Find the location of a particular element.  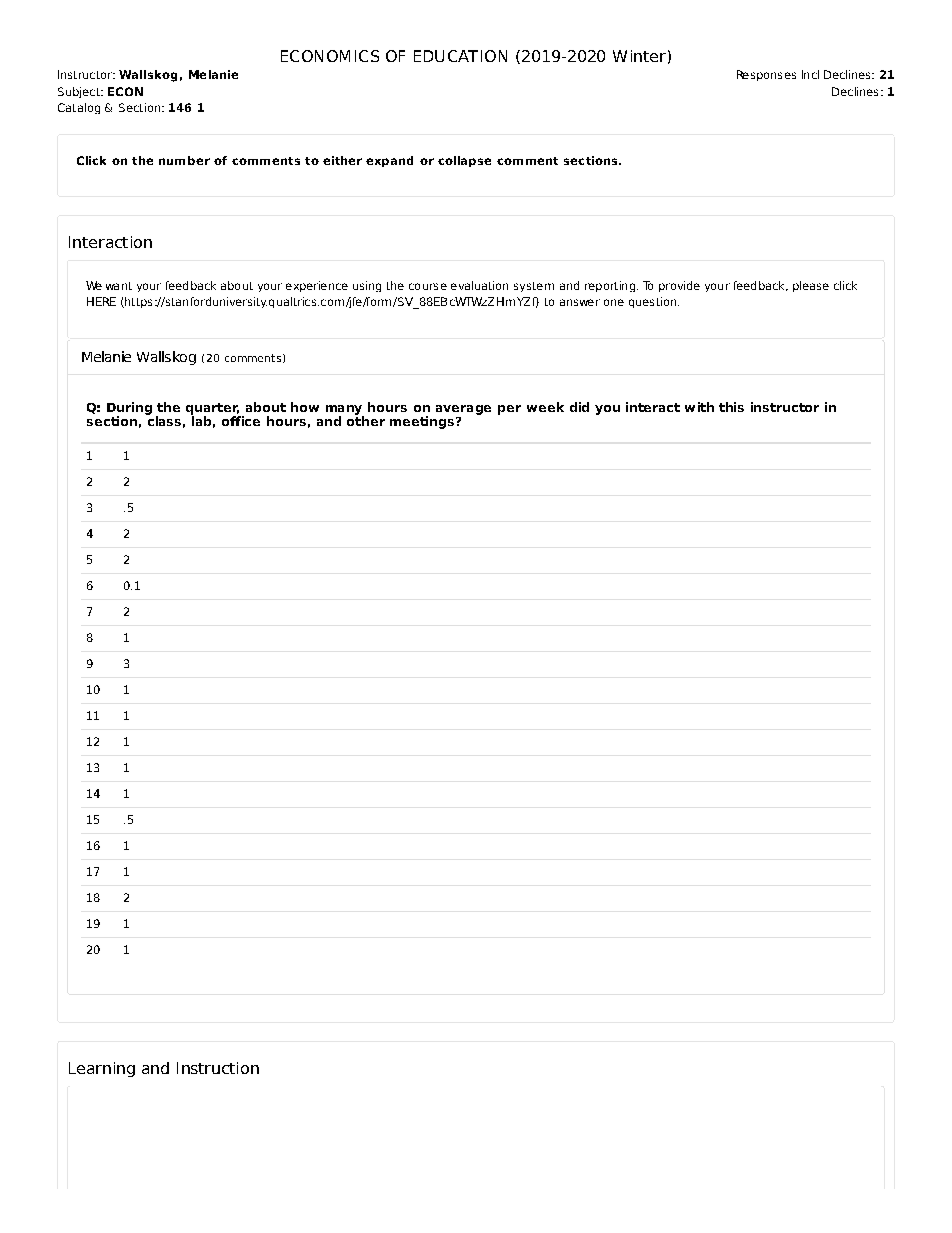

quarter is located at coordinates (213, 410).
